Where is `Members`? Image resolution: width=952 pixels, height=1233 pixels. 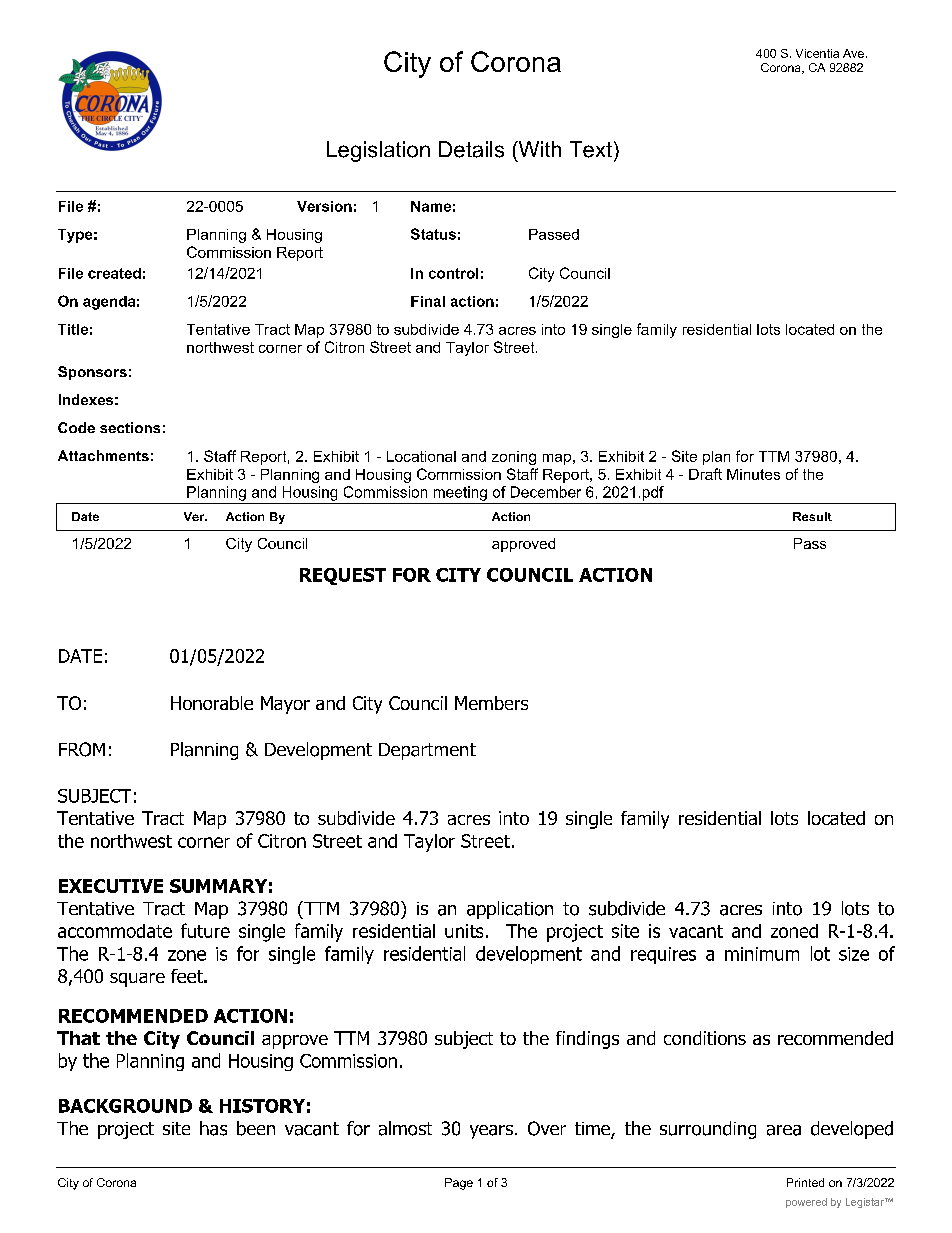
Members is located at coordinates (491, 703).
